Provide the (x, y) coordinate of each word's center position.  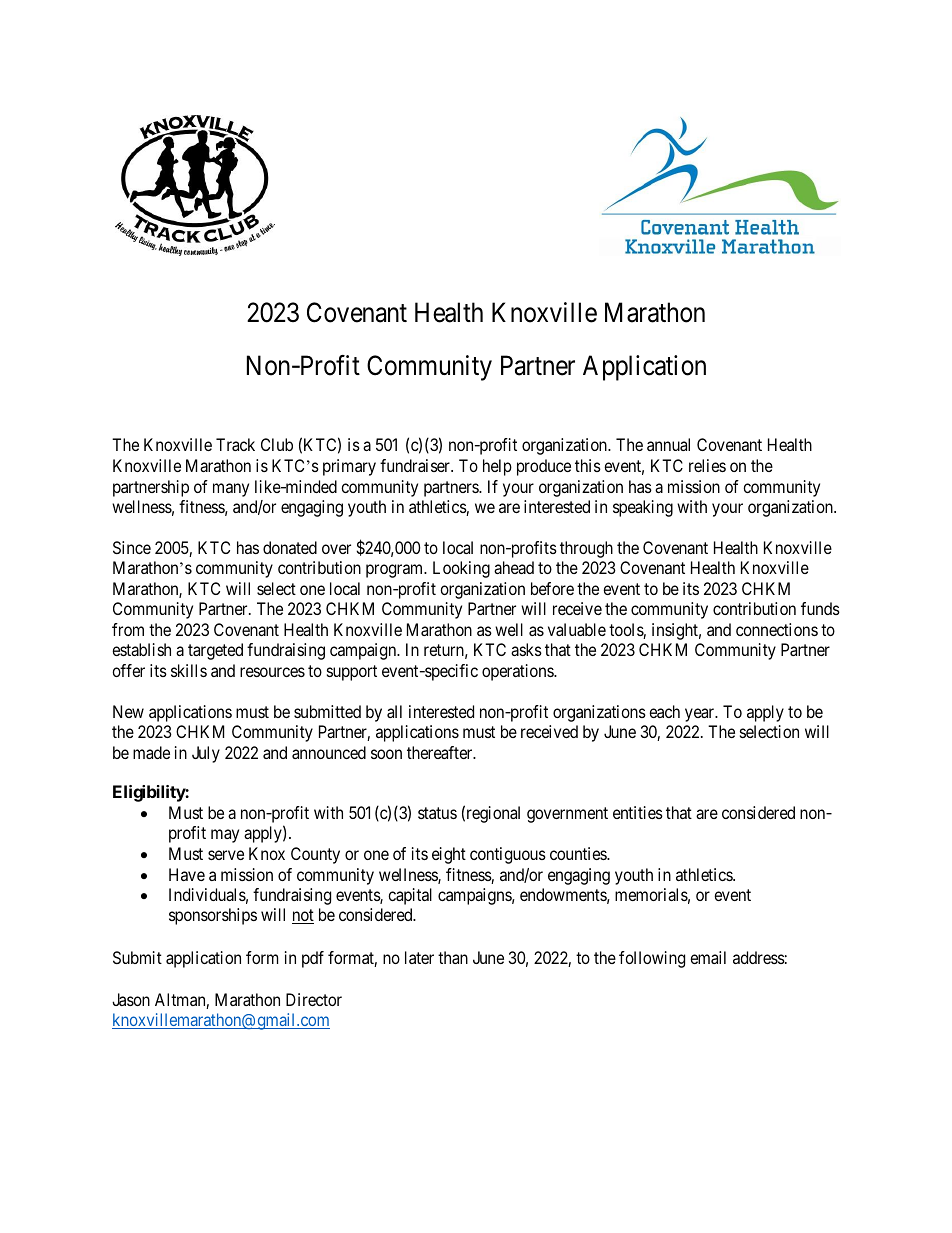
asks (526, 649)
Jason (131, 999)
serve (226, 855)
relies (707, 465)
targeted (215, 651)
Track (235, 444)
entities (638, 812)
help (497, 467)
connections (777, 629)
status (437, 813)
